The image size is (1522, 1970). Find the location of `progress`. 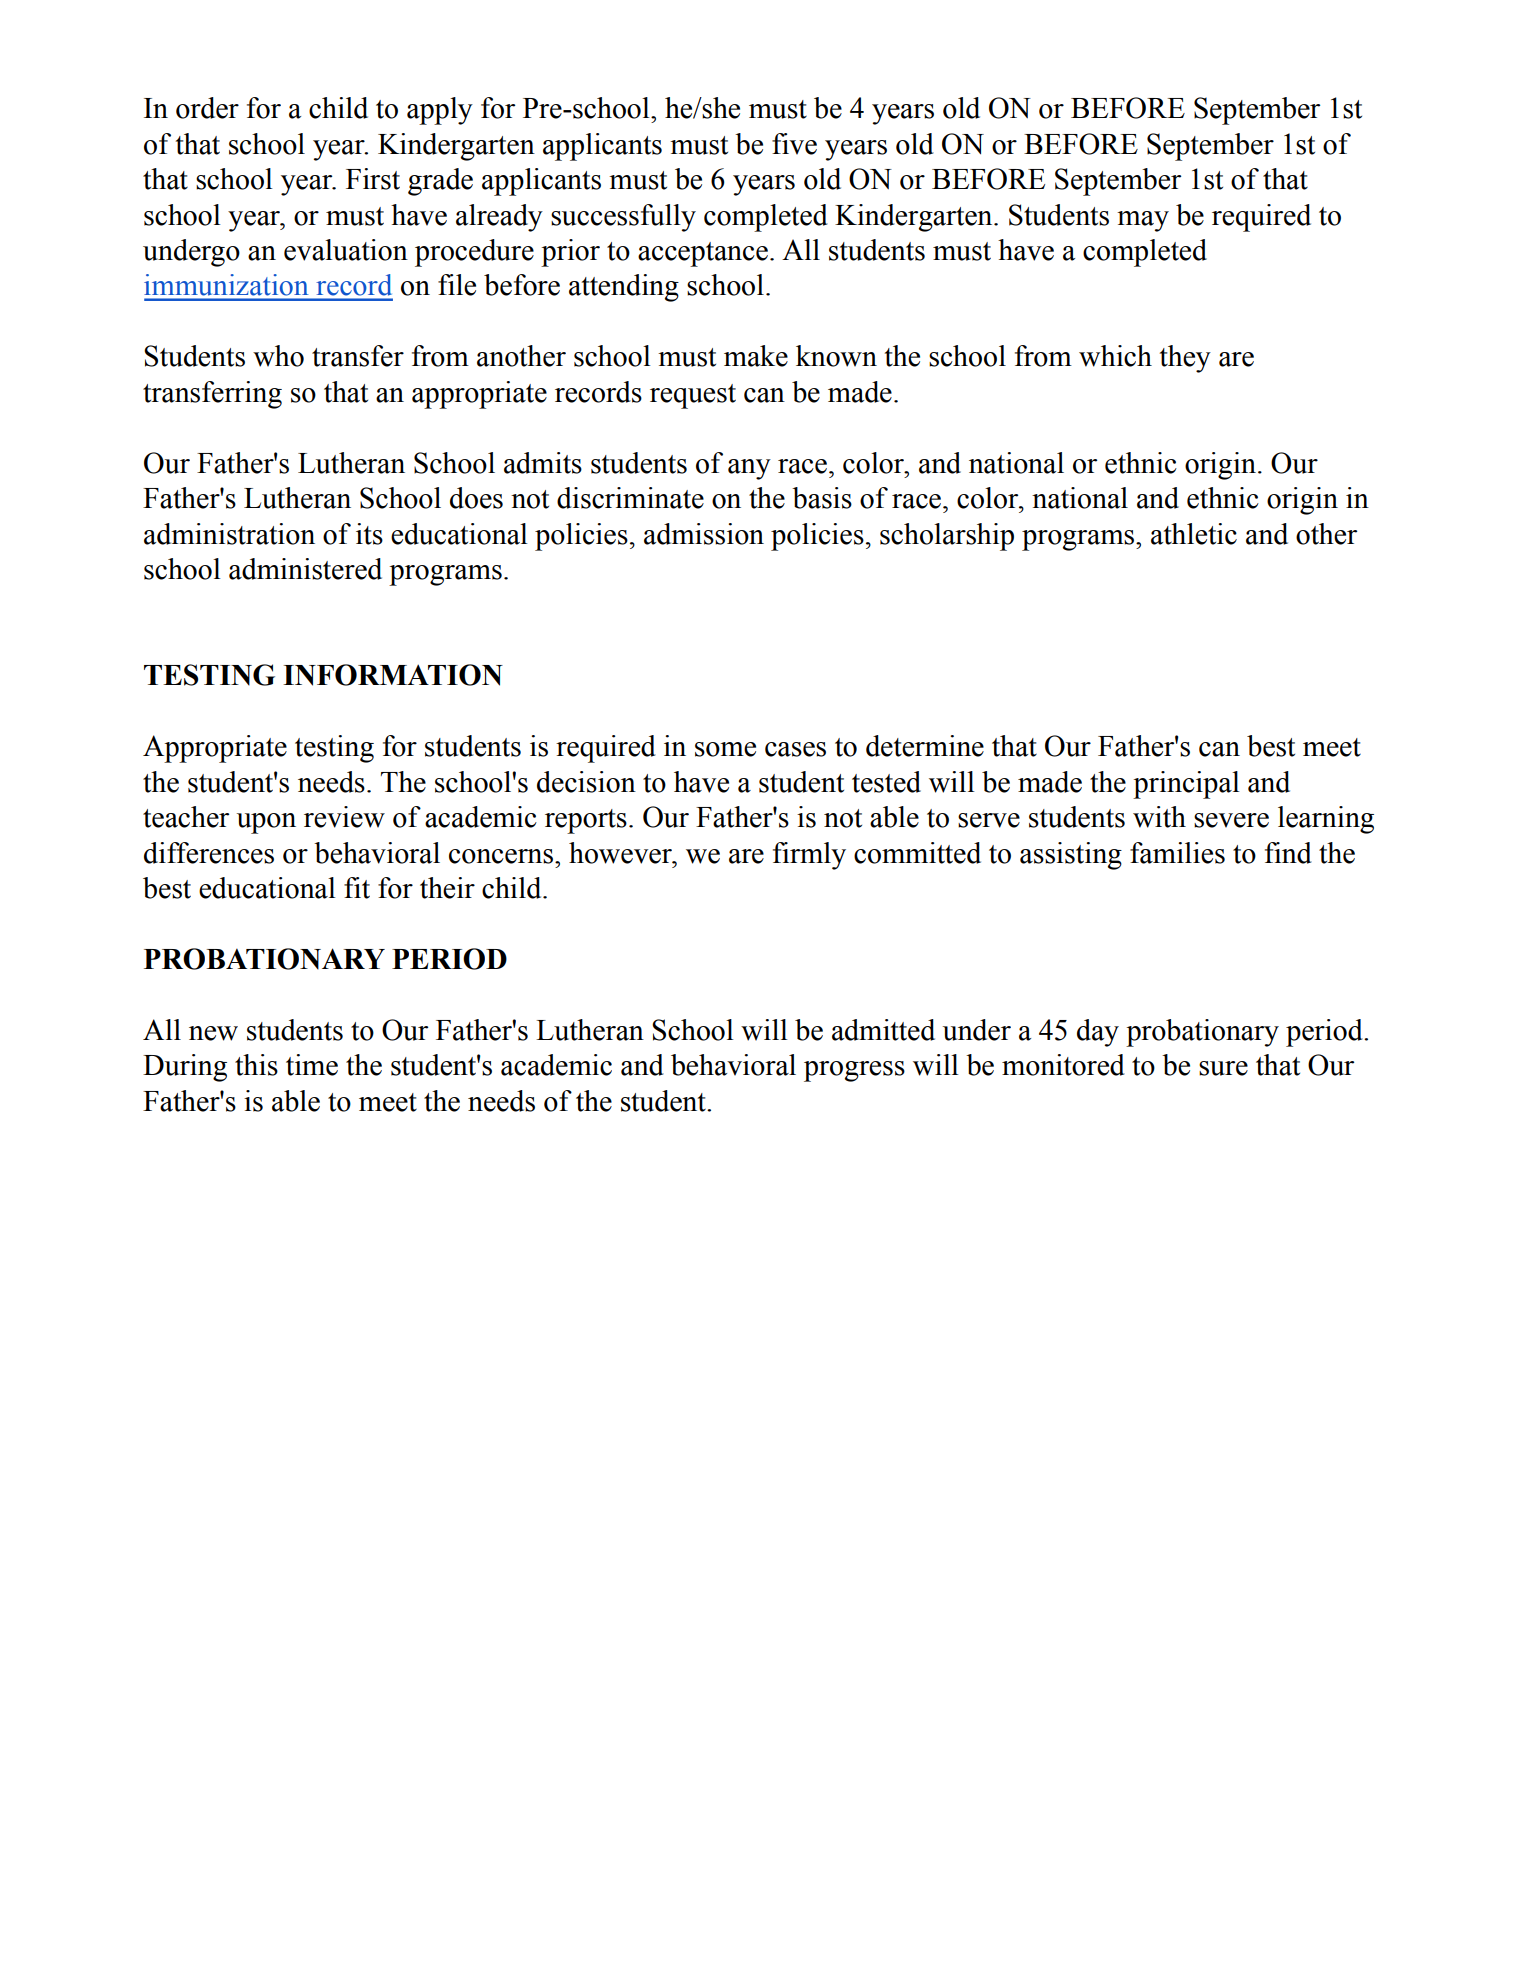

progress is located at coordinates (854, 1071).
